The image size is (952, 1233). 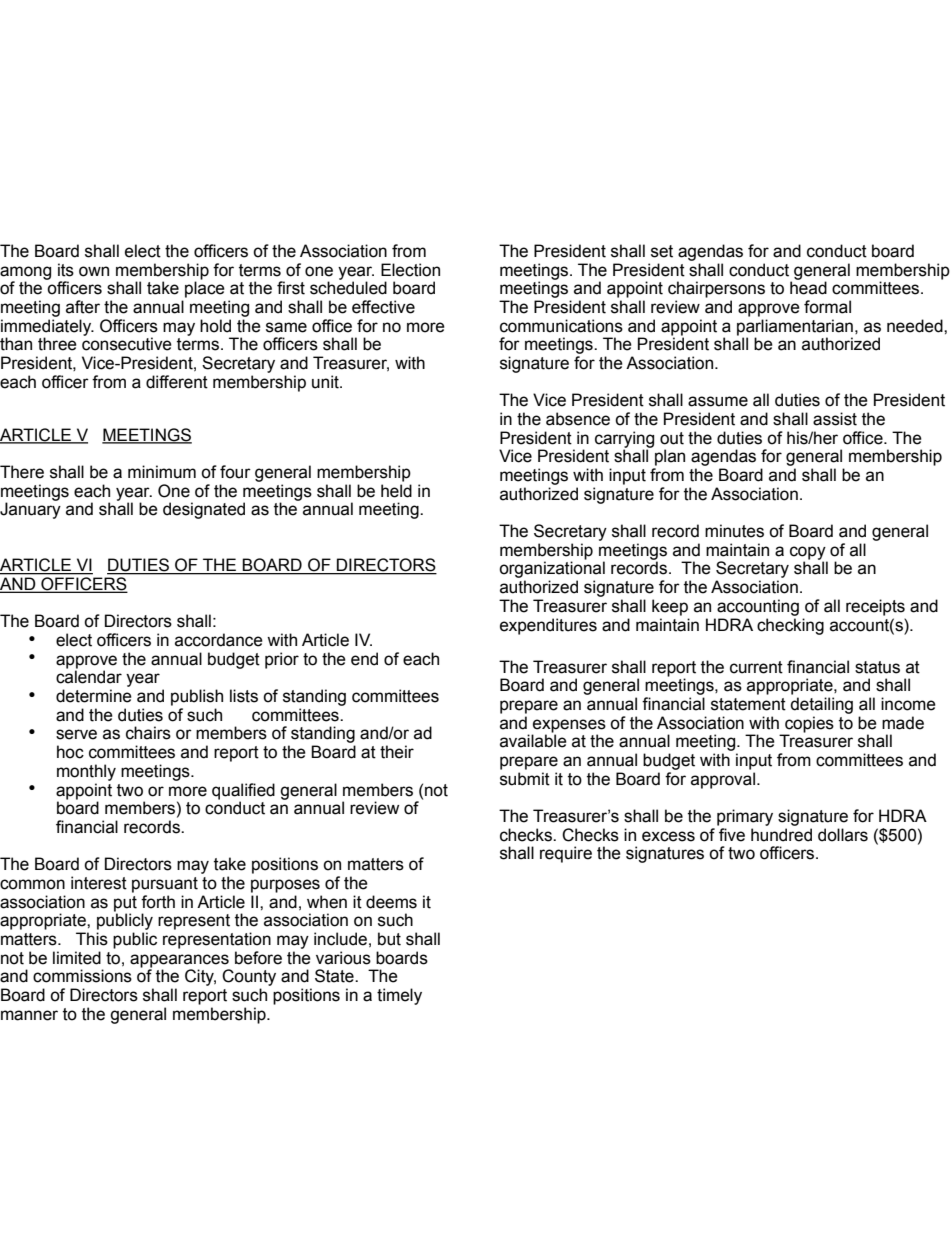 I want to click on different, so click(x=177, y=382).
